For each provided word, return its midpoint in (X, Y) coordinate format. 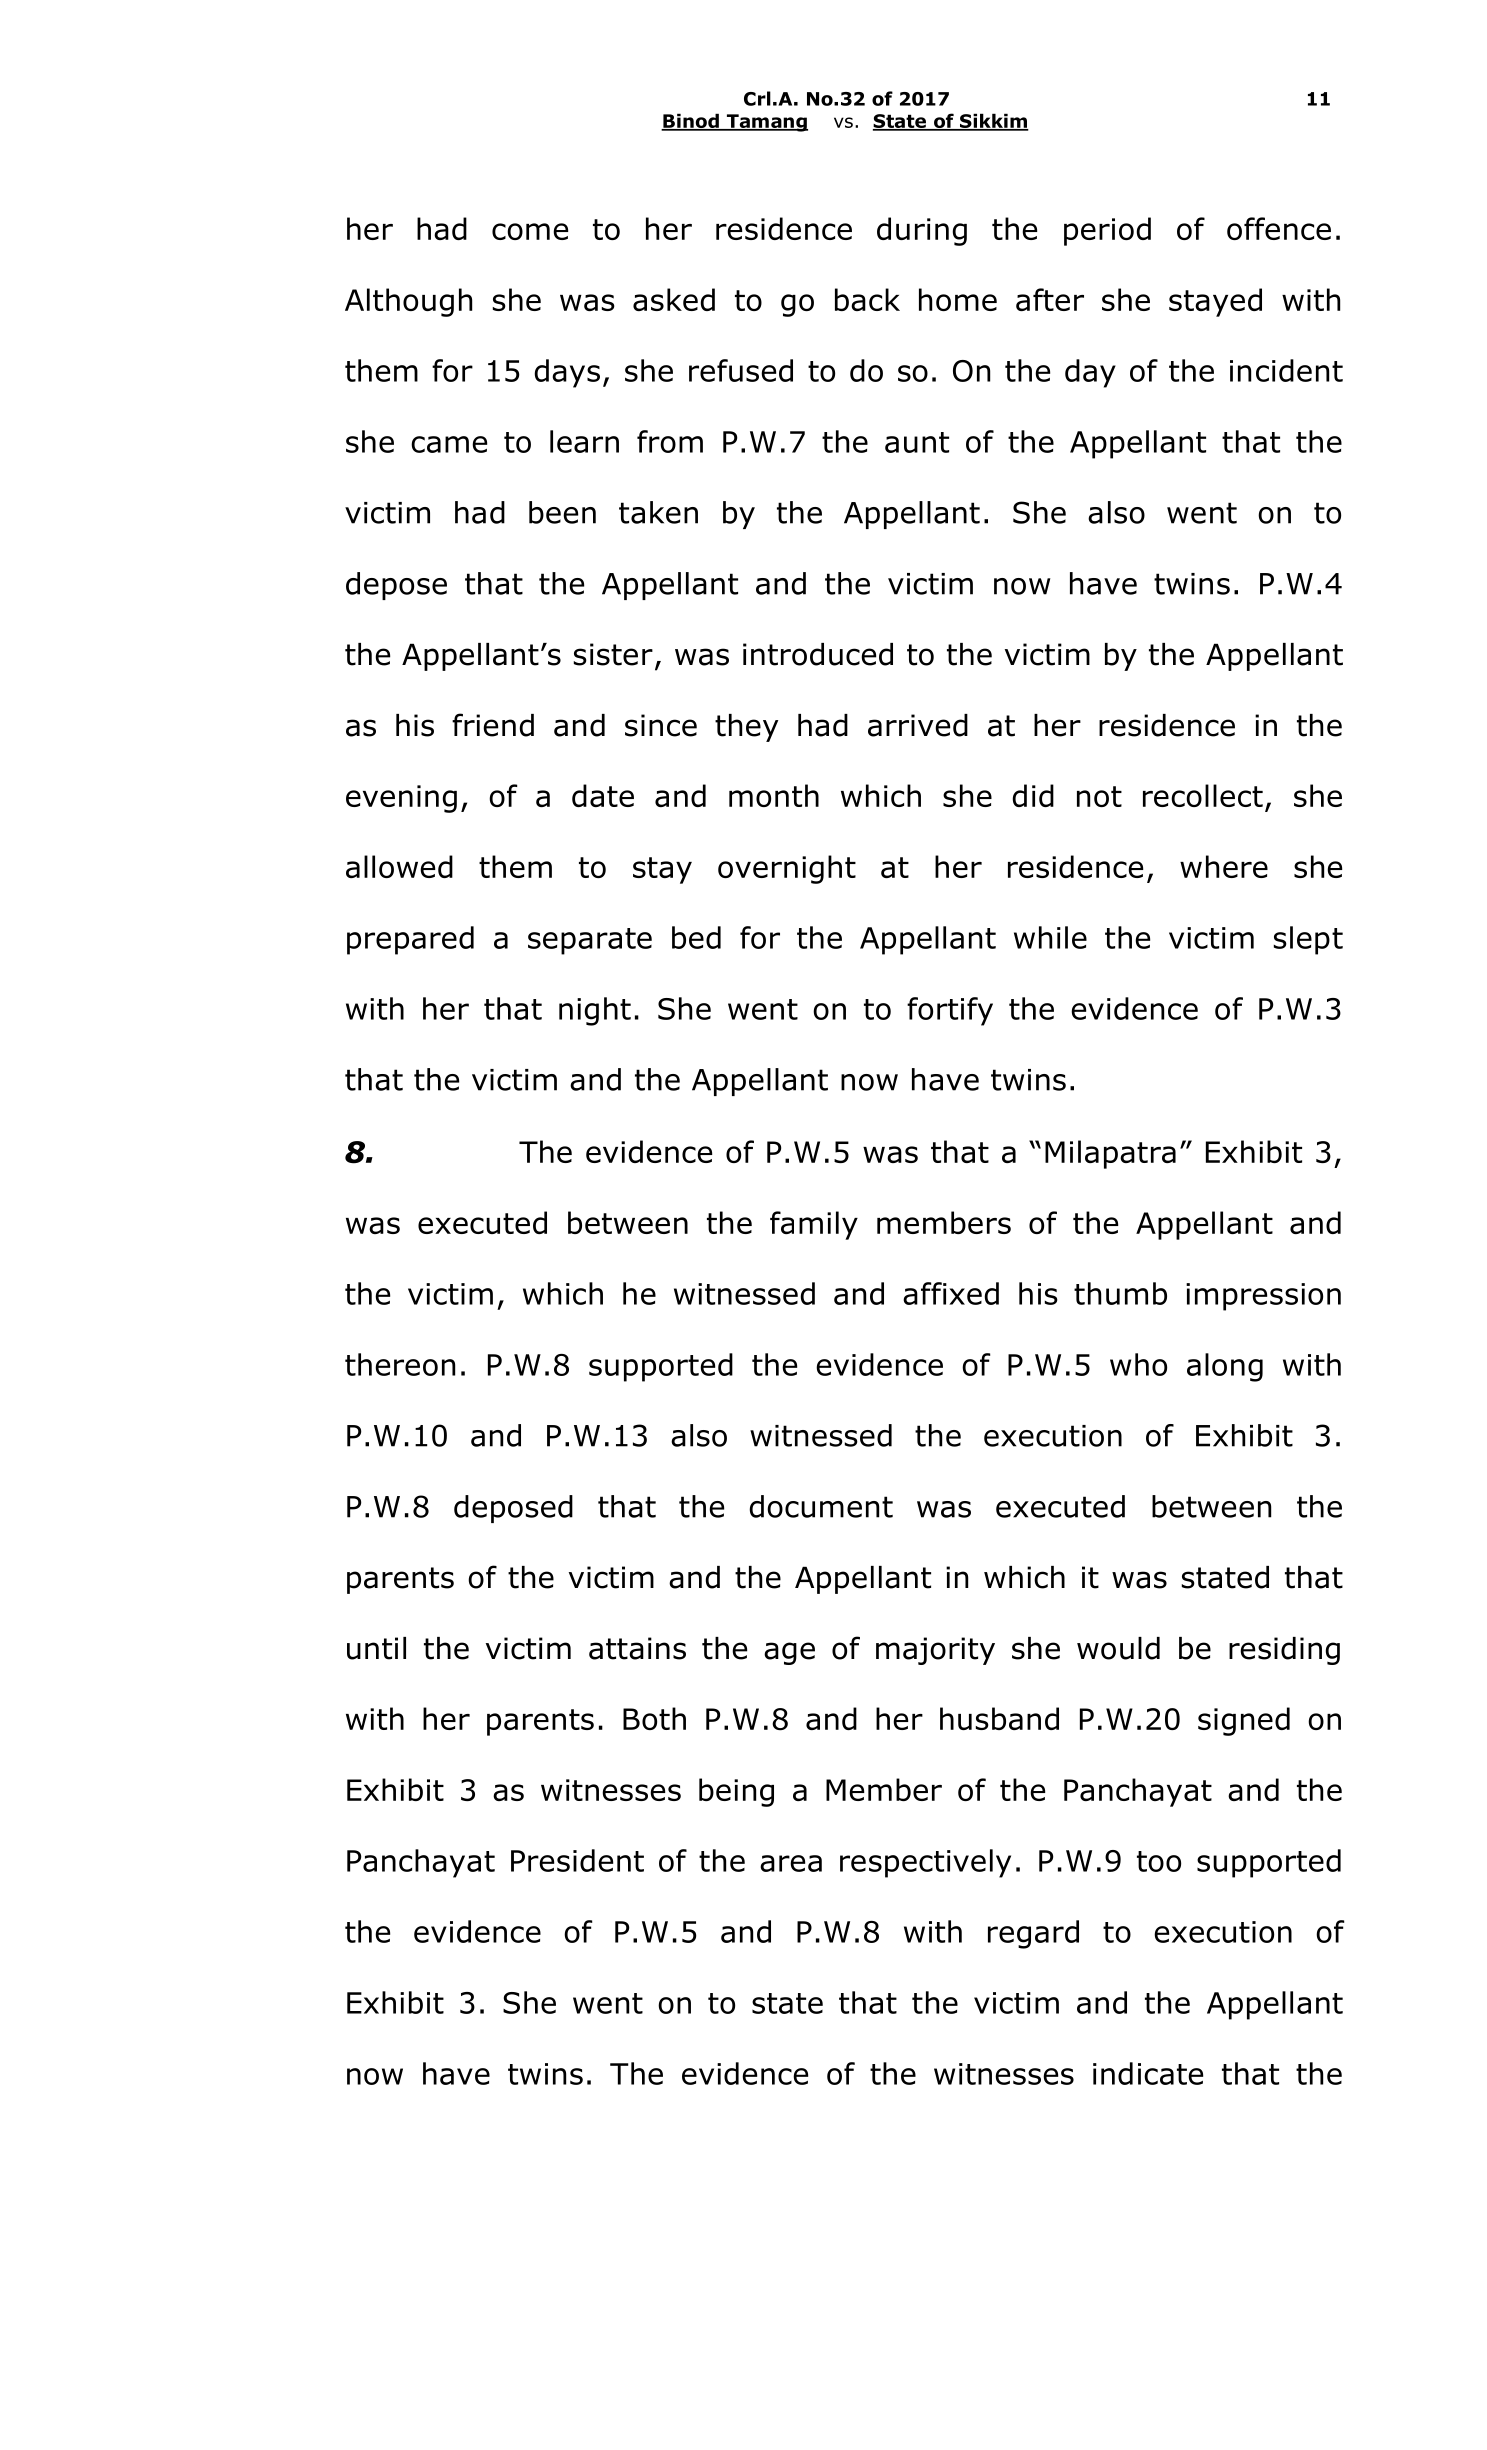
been (562, 512)
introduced (818, 654)
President (577, 1860)
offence (1279, 228)
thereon (400, 1364)
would (1118, 1648)
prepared (410, 940)
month (774, 795)
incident (1286, 370)
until (376, 1648)
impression (1263, 1297)
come (530, 231)
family (814, 1225)
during (922, 231)
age (789, 1653)
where (1224, 866)
